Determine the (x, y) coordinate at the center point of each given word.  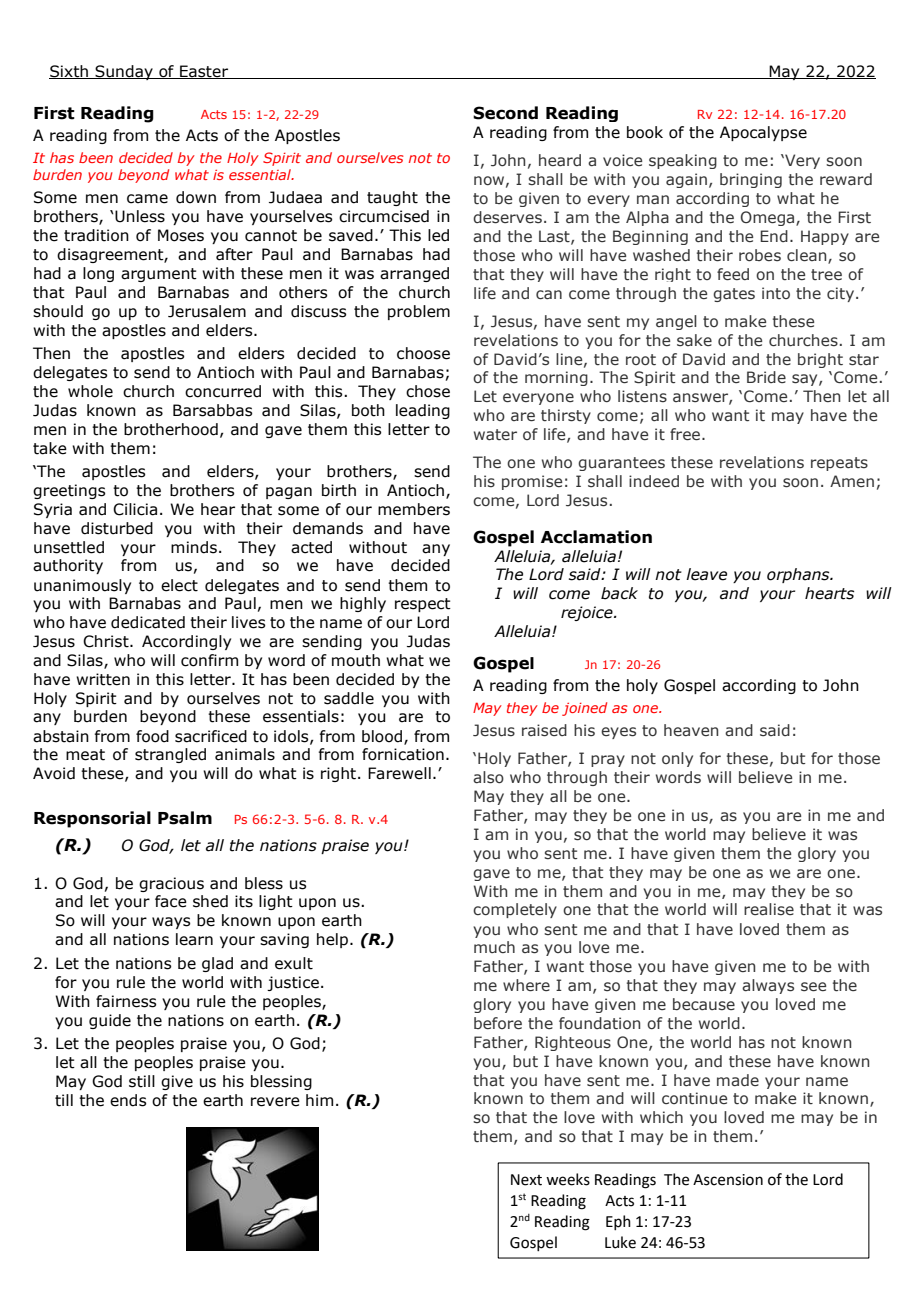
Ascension (728, 1180)
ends (128, 1100)
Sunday (124, 72)
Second (505, 113)
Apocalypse (763, 133)
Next (526, 1180)
